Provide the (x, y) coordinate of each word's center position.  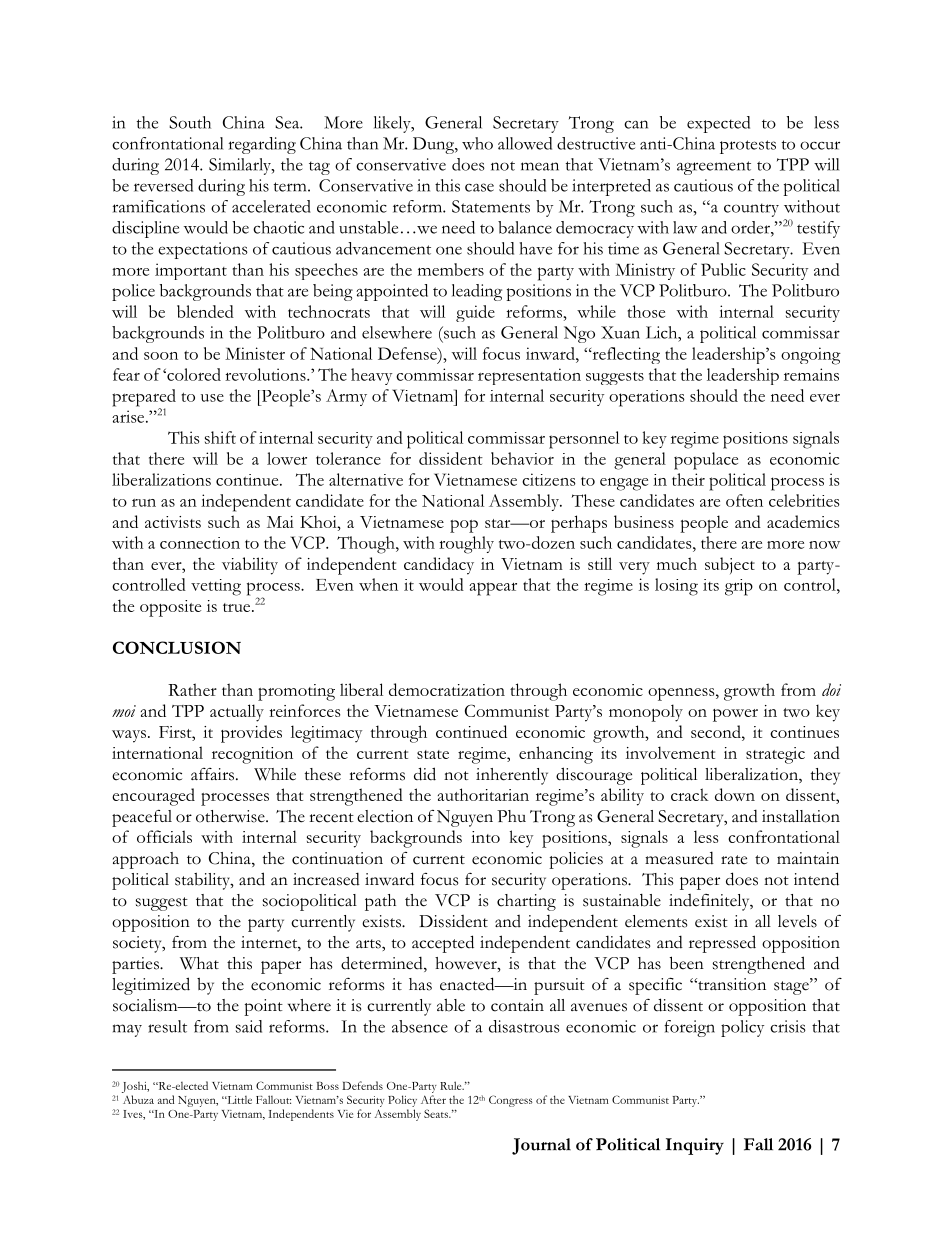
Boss (328, 1086)
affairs (214, 774)
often (744, 500)
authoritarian (483, 794)
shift (220, 437)
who (477, 143)
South (190, 122)
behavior (522, 458)
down (735, 794)
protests (748, 147)
